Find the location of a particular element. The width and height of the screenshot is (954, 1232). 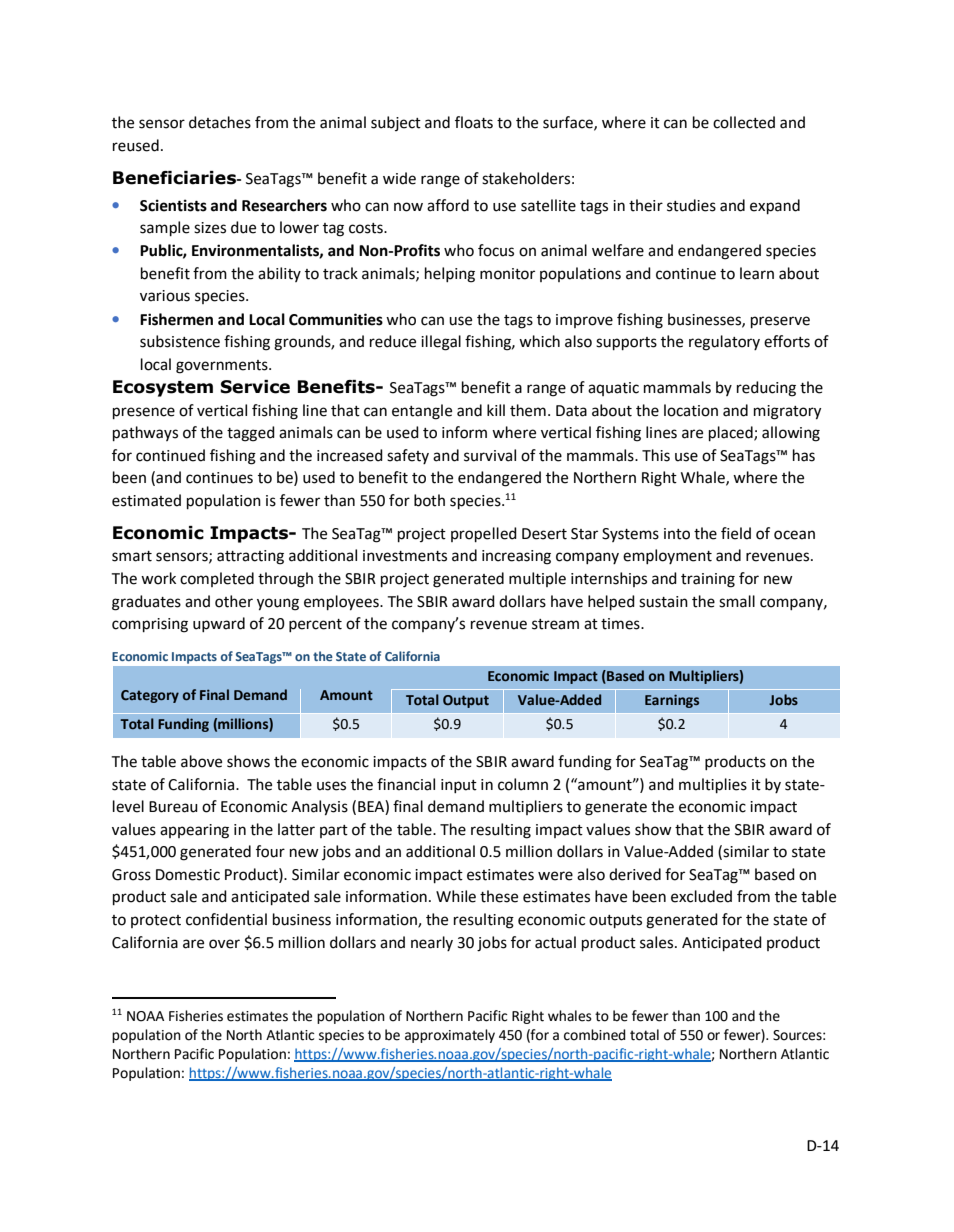

field is located at coordinates (736, 533).
